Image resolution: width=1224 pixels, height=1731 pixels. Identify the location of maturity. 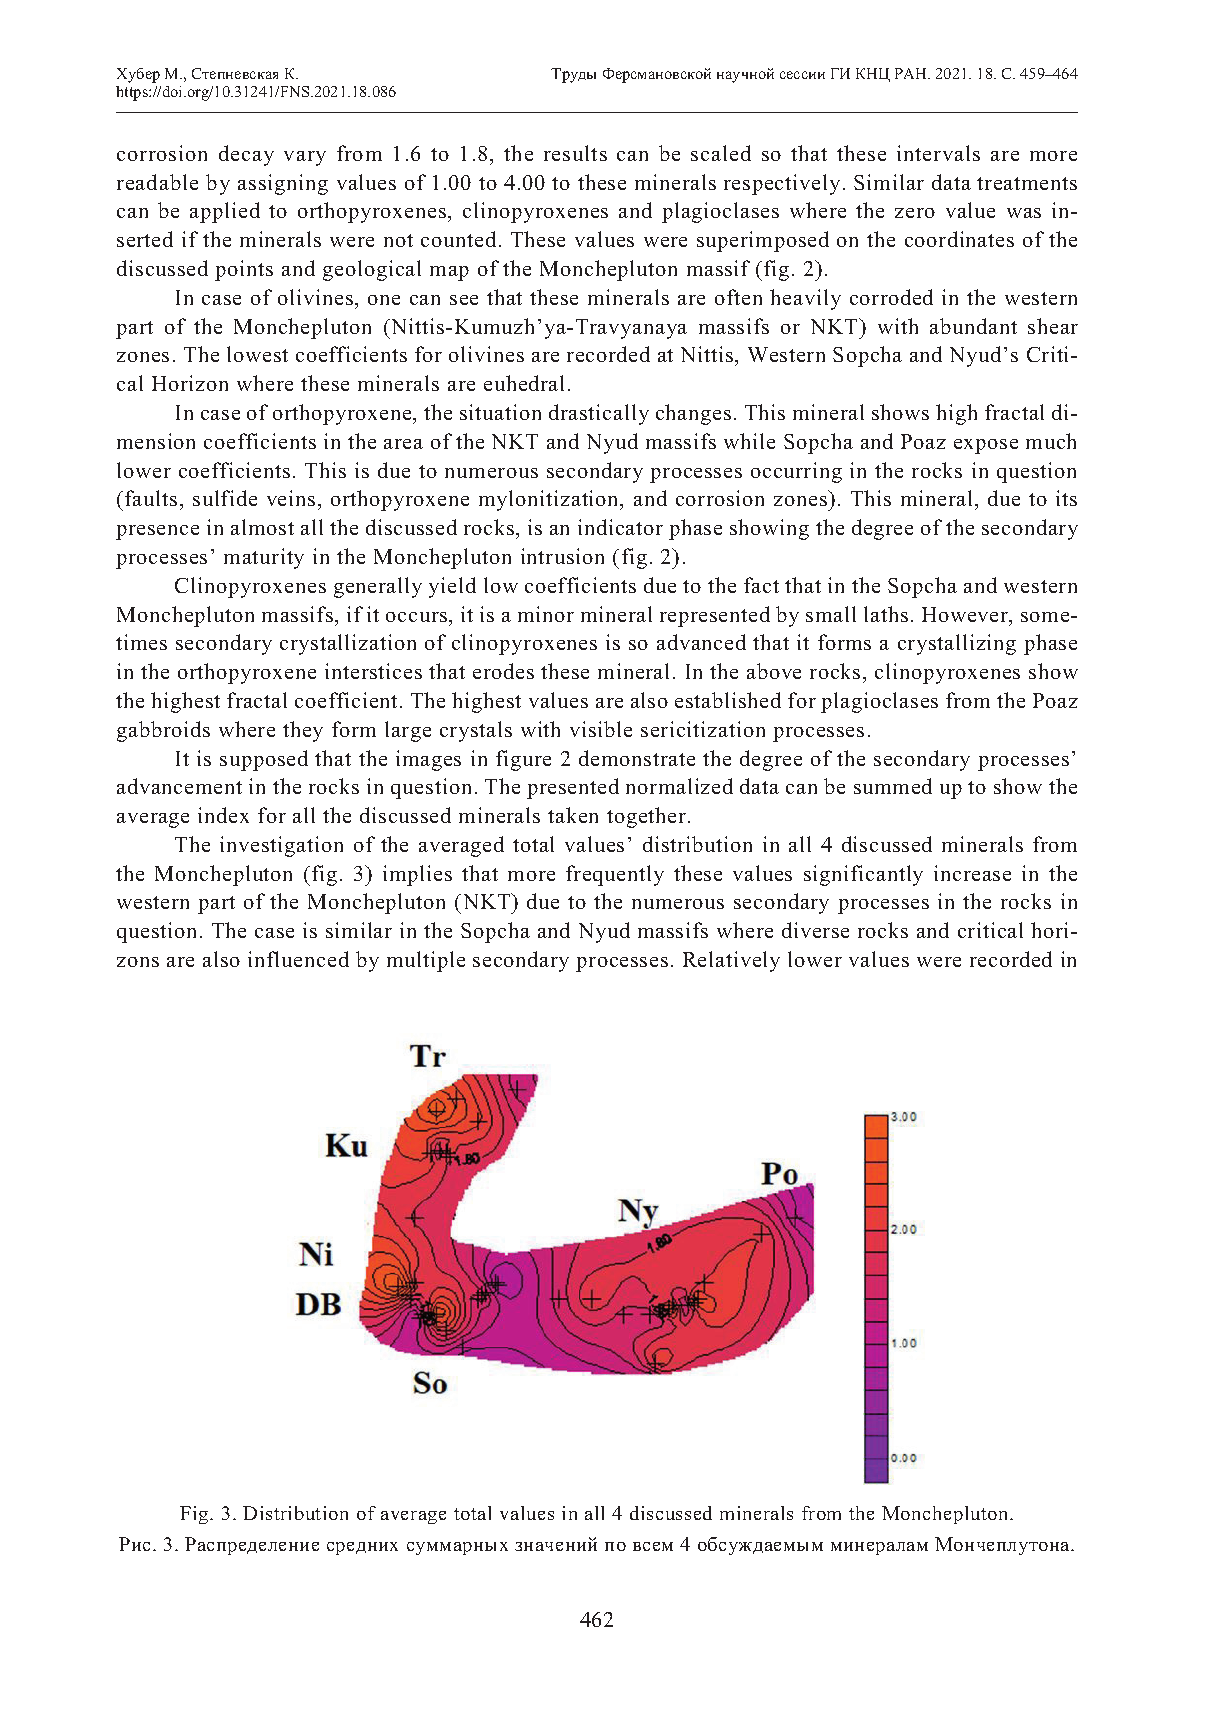
(264, 558).
